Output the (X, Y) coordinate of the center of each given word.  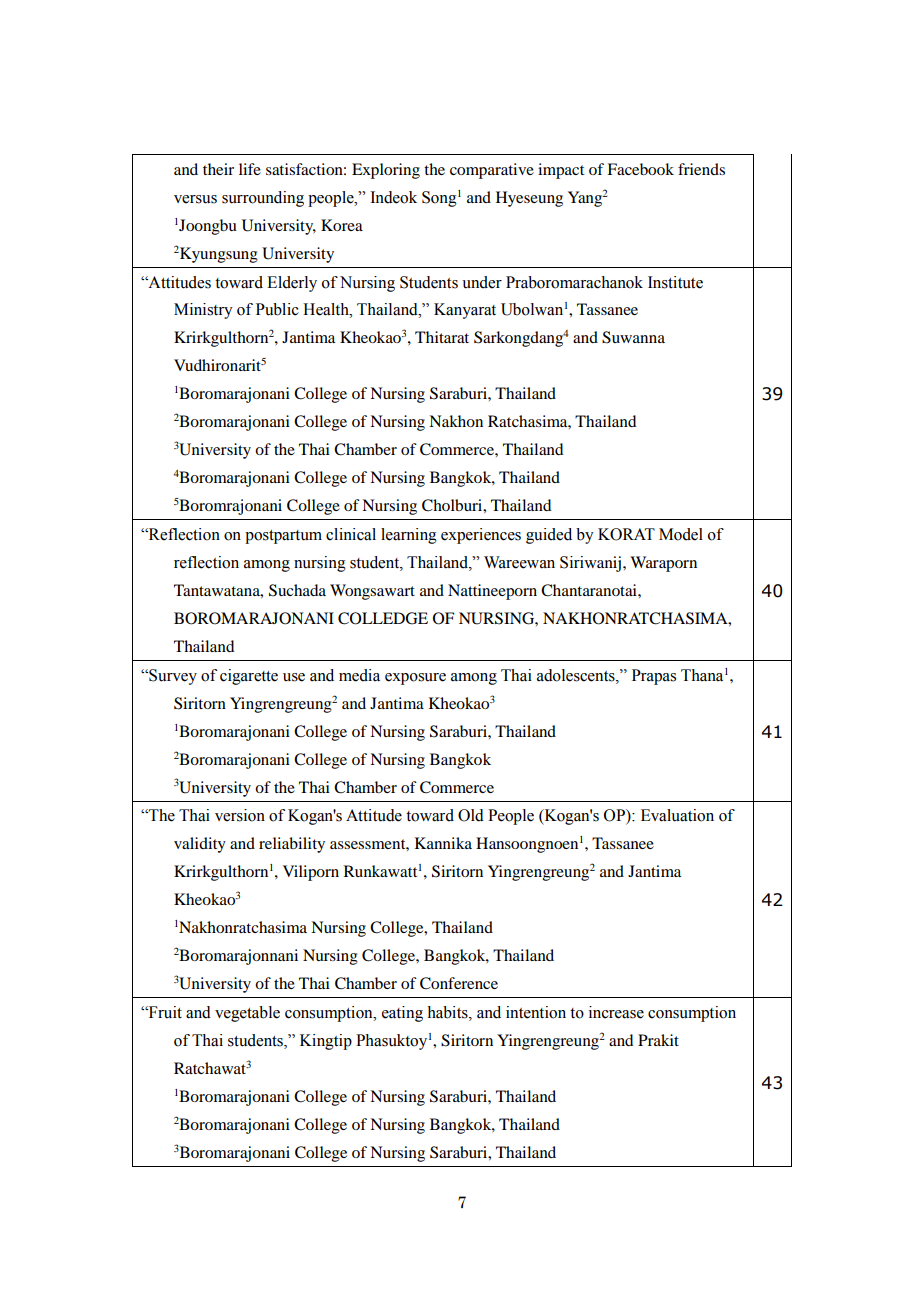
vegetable (247, 1014)
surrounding (263, 199)
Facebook (640, 169)
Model (681, 534)
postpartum (283, 537)
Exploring (386, 171)
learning (409, 536)
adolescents (577, 675)
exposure (415, 679)
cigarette (249, 677)
